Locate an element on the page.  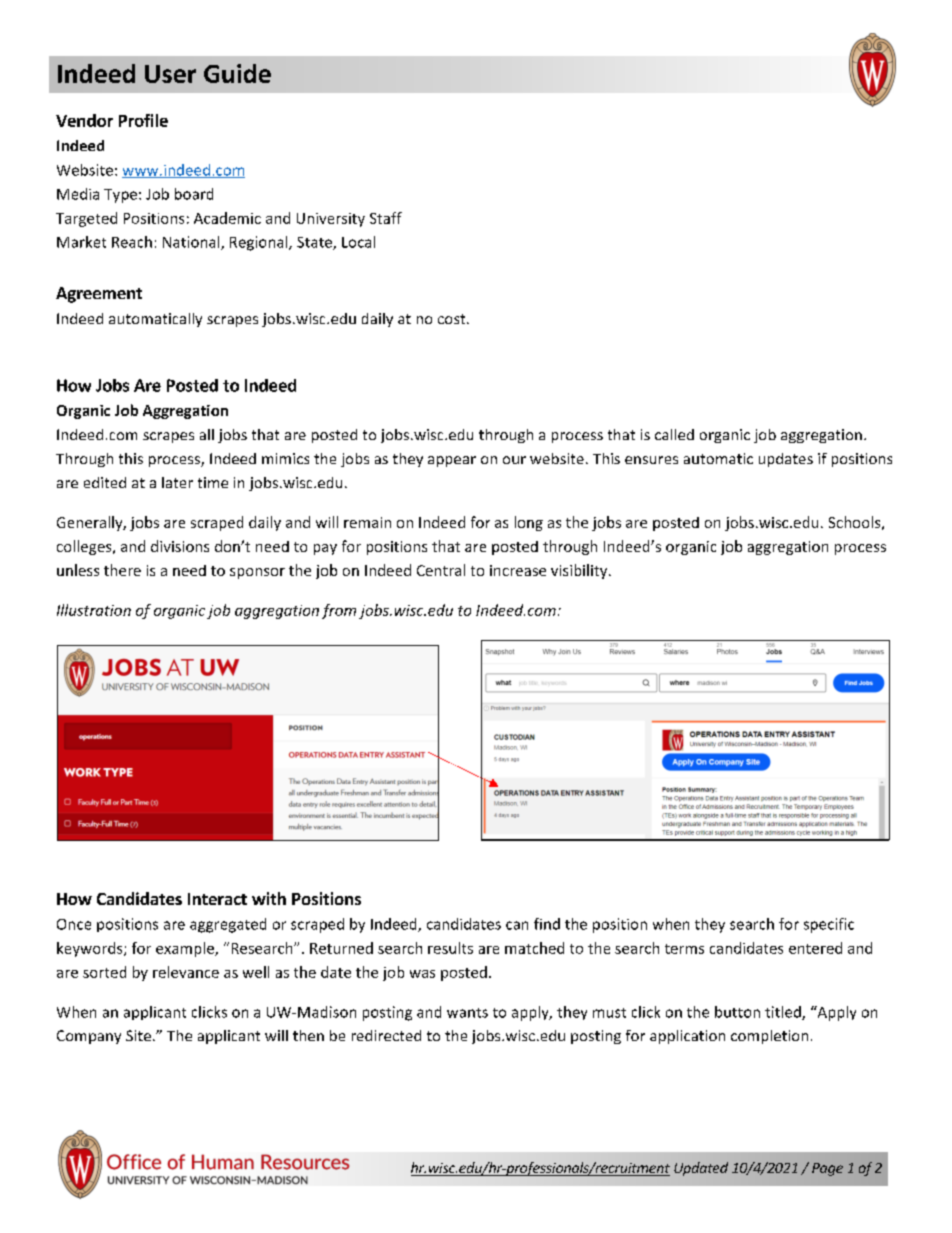
Central is located at coordinates (441, 570).
